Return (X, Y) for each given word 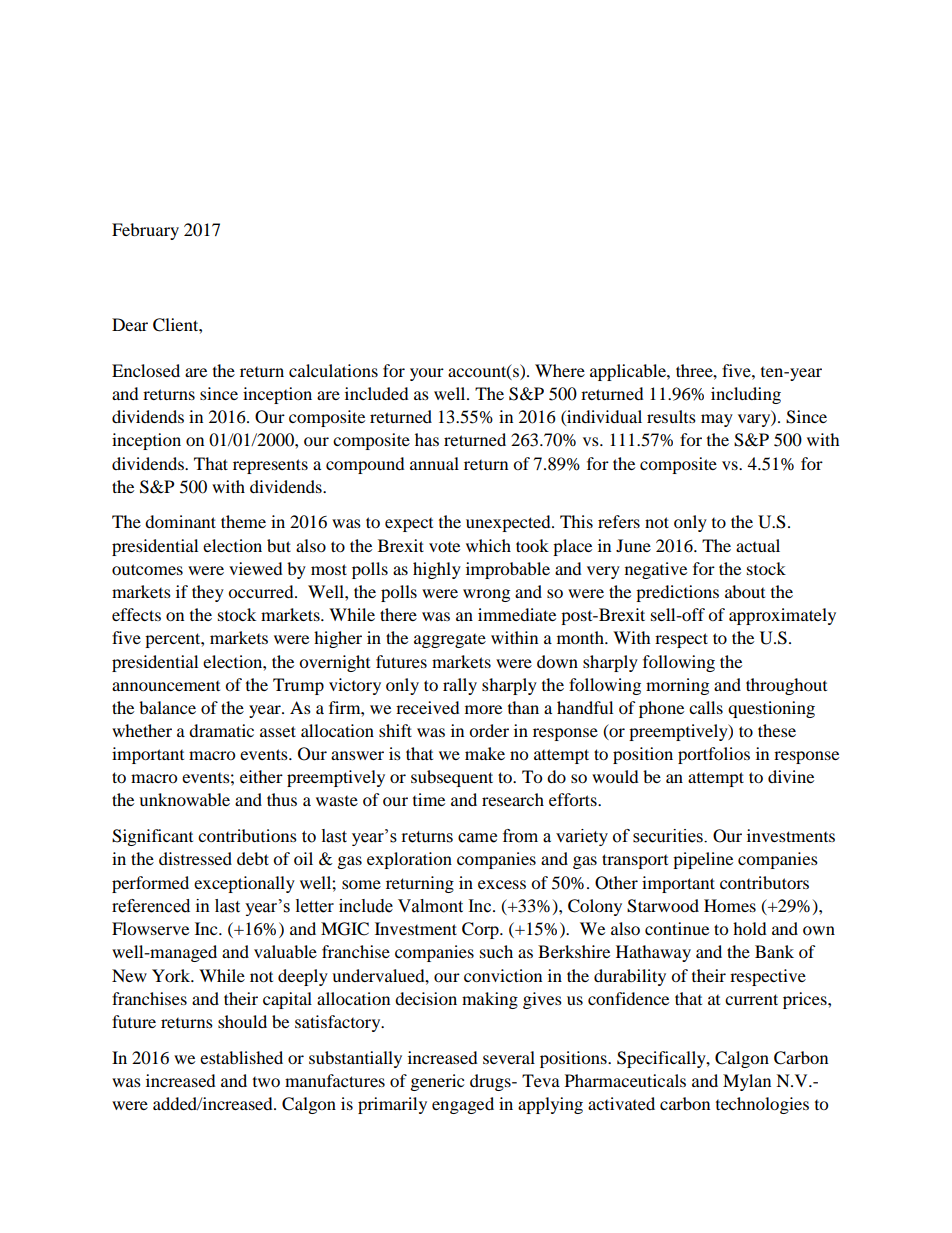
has (427, 439)
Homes (730, 905)
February (145, 231)
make (485, 753)
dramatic (221, 730)
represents (270, 466)
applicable (629, 372)
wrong (486, 595)
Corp (481, 930)
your (427, 374)
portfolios (714, 755)
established (241, 1057)
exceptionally (244, 884)
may (717, 420)
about (745, 591)
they (208, 593)
